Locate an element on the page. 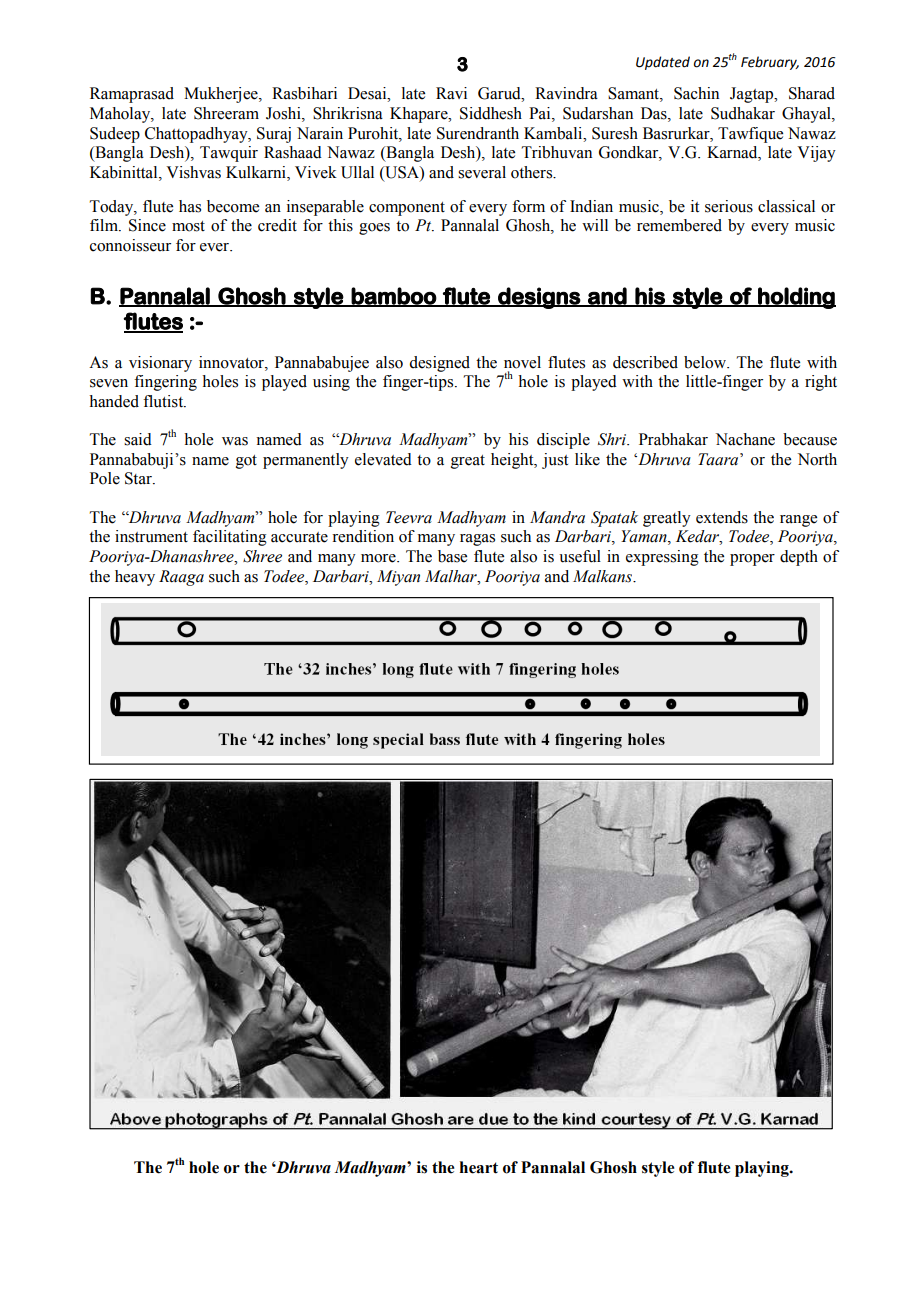 The height and width of the document is (1308, 924). heart is located at coordinates (479, 1167).
